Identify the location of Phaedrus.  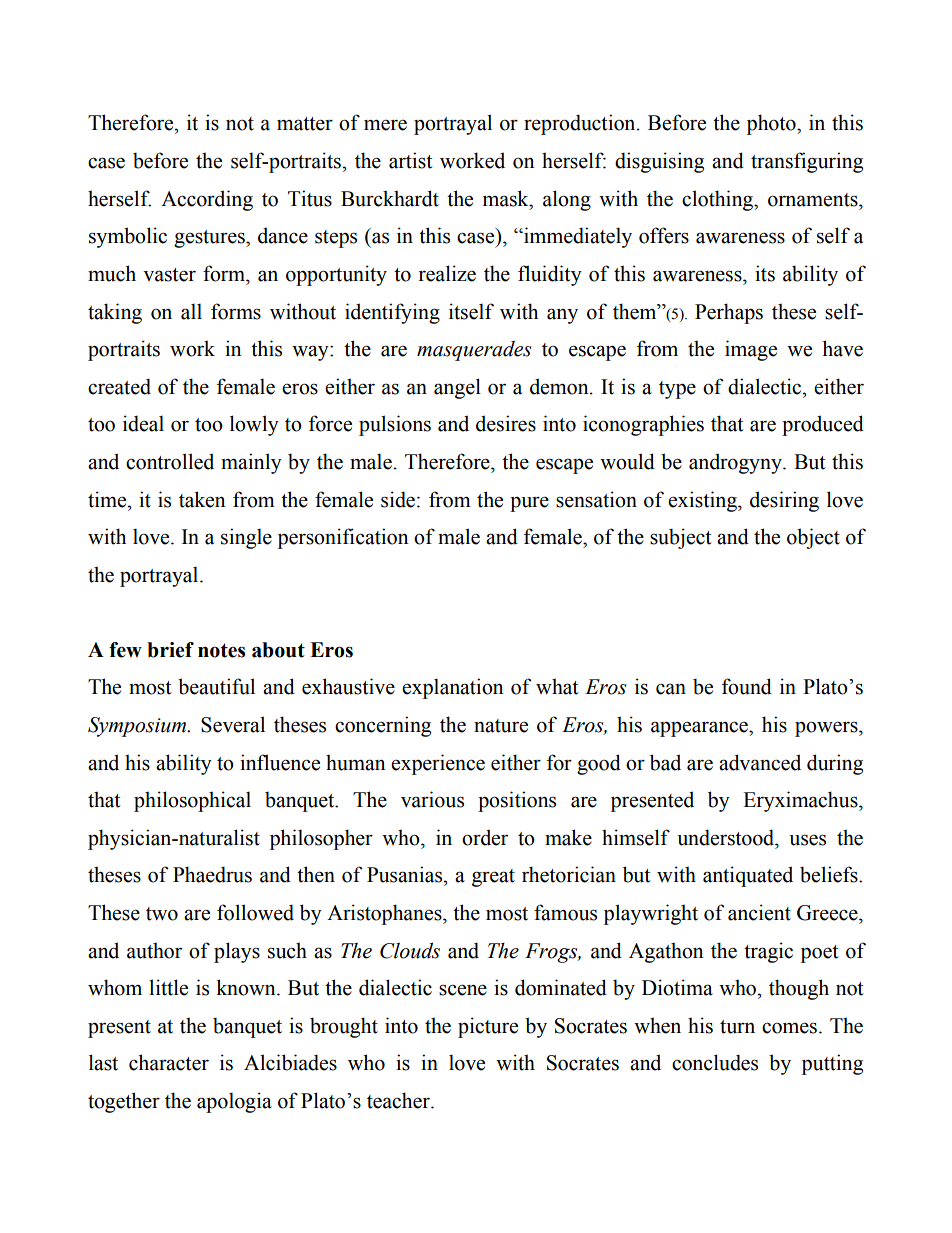
(212, 874).
